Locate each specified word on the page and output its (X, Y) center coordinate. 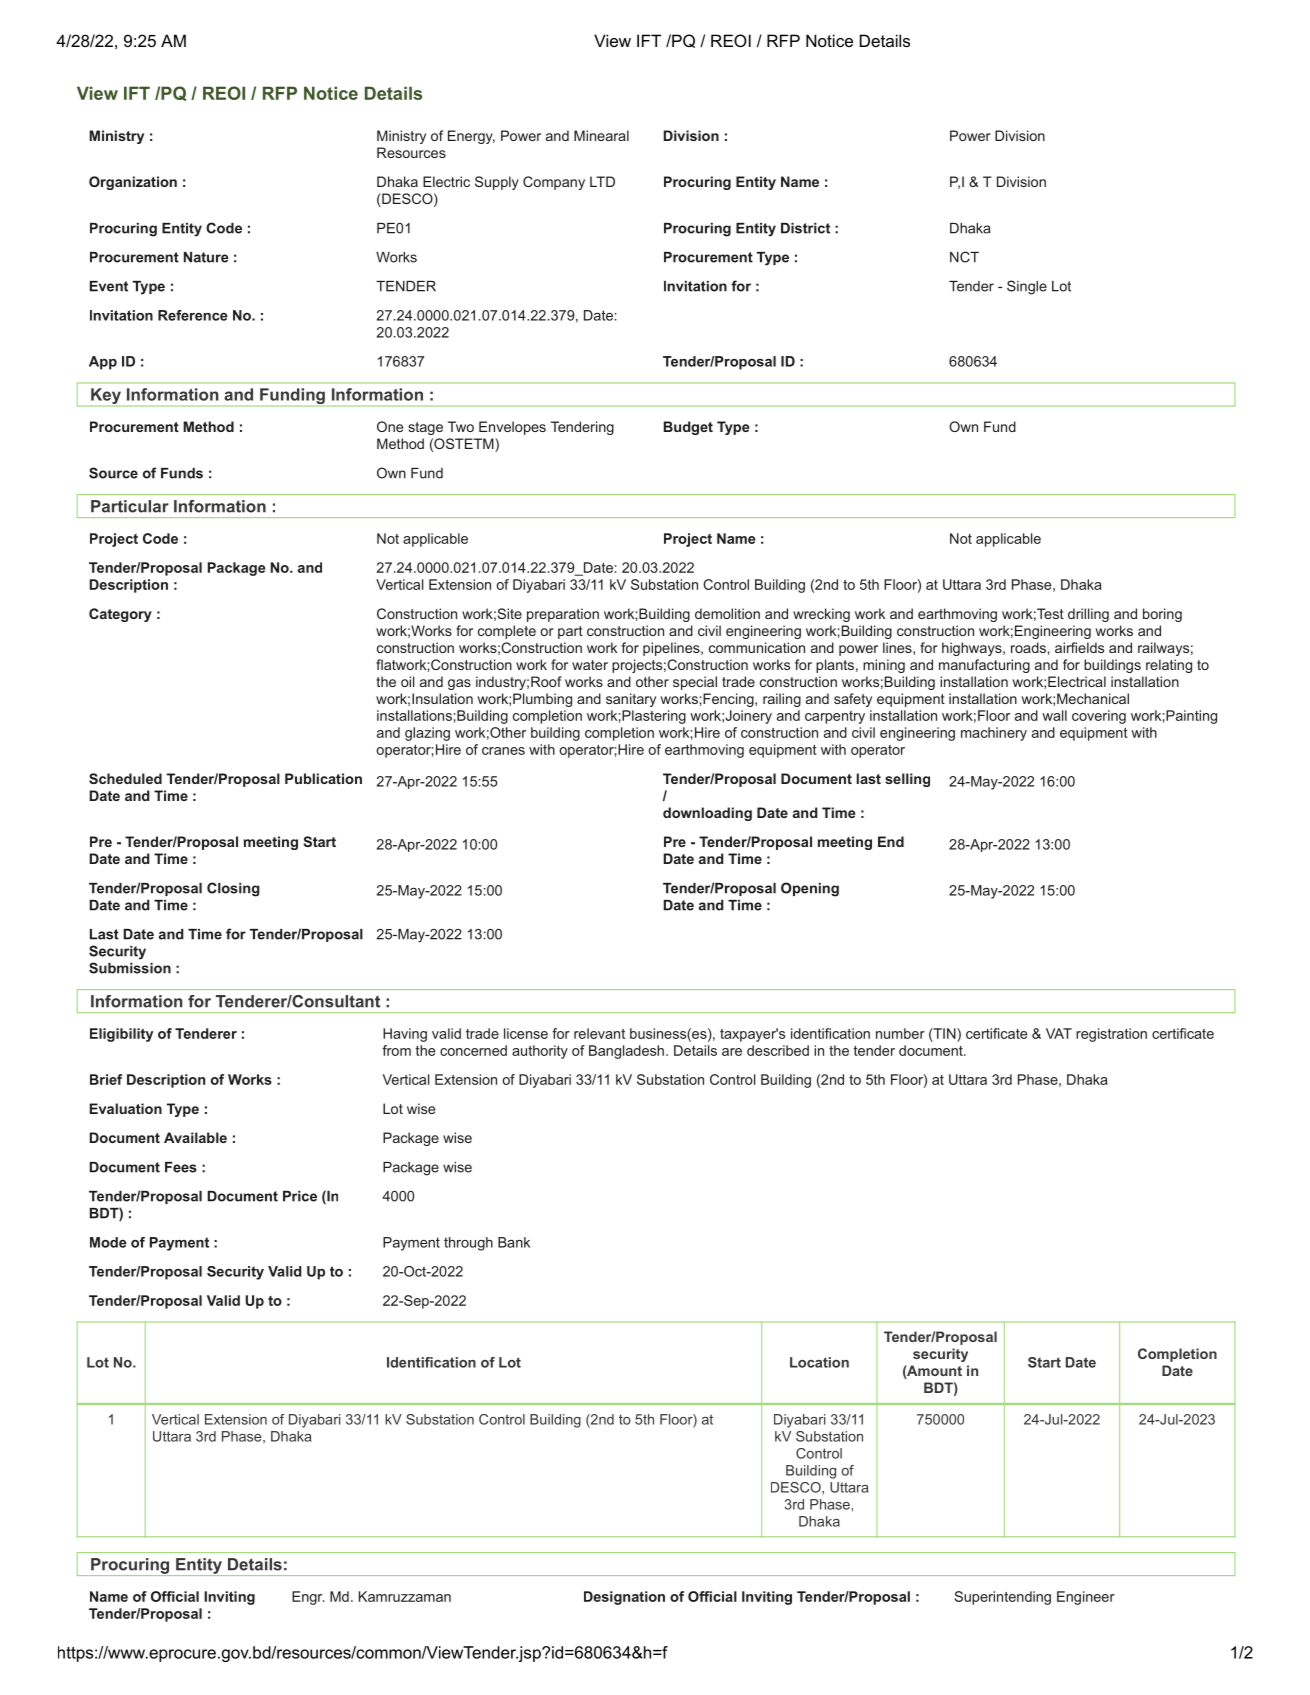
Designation (624, 1598)
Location (819, 1362)
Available (195, 1137)
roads (1028, 647)
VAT (1059, 1033)
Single (1027, 287)
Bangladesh (626, 1052)
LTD (602, 181)
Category (120, 615)
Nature (206, 257)
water (590, 665)
